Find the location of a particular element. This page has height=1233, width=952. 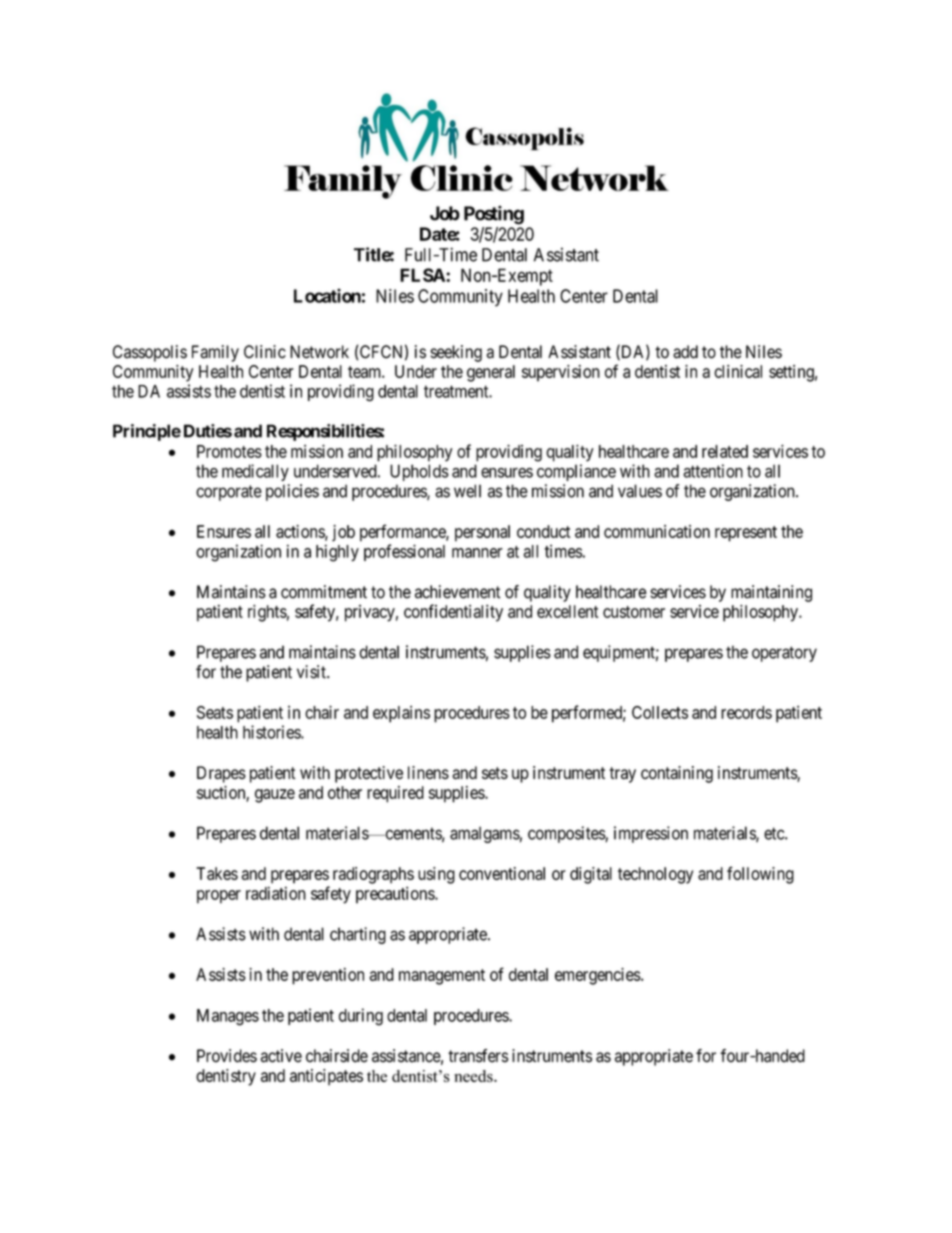

represent is located at coordinates (746, 534).
